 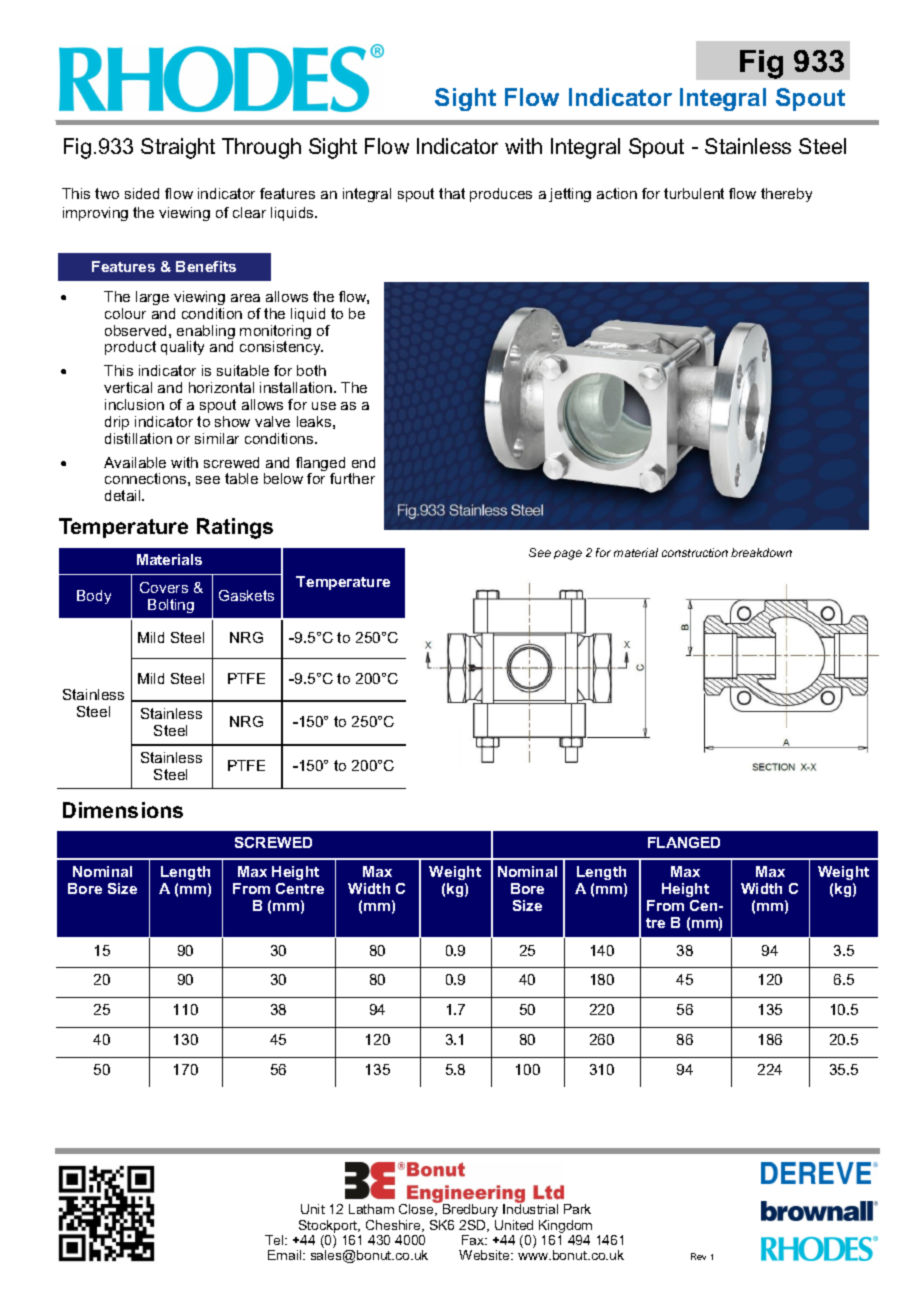 What do you see at coordinates (568, 555) in the screenshot?
I see `page` at bounding box center [568, 555].
